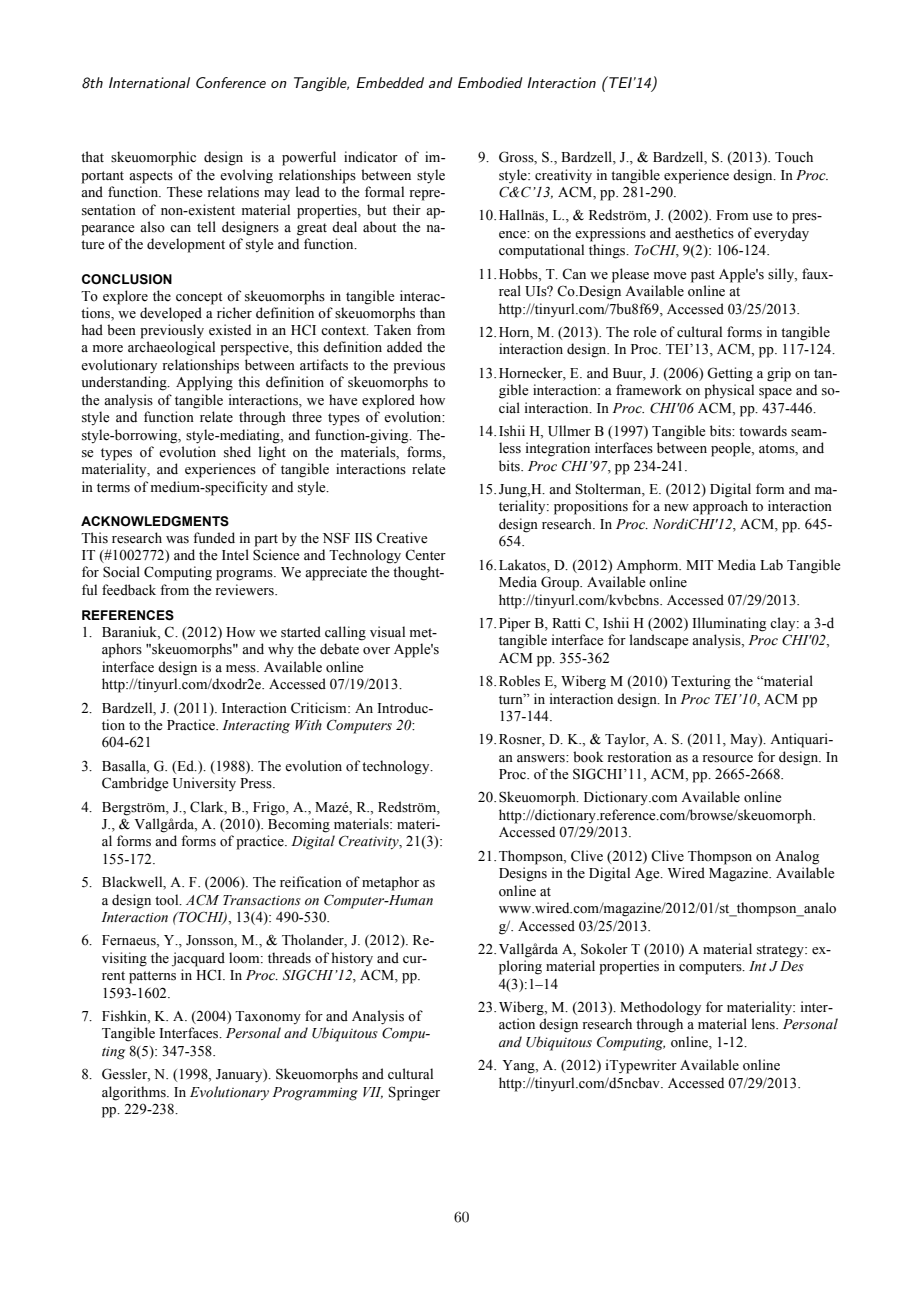  Describe the element at coordinates (490, 82) in the page. I see `Embodied` at that location.
